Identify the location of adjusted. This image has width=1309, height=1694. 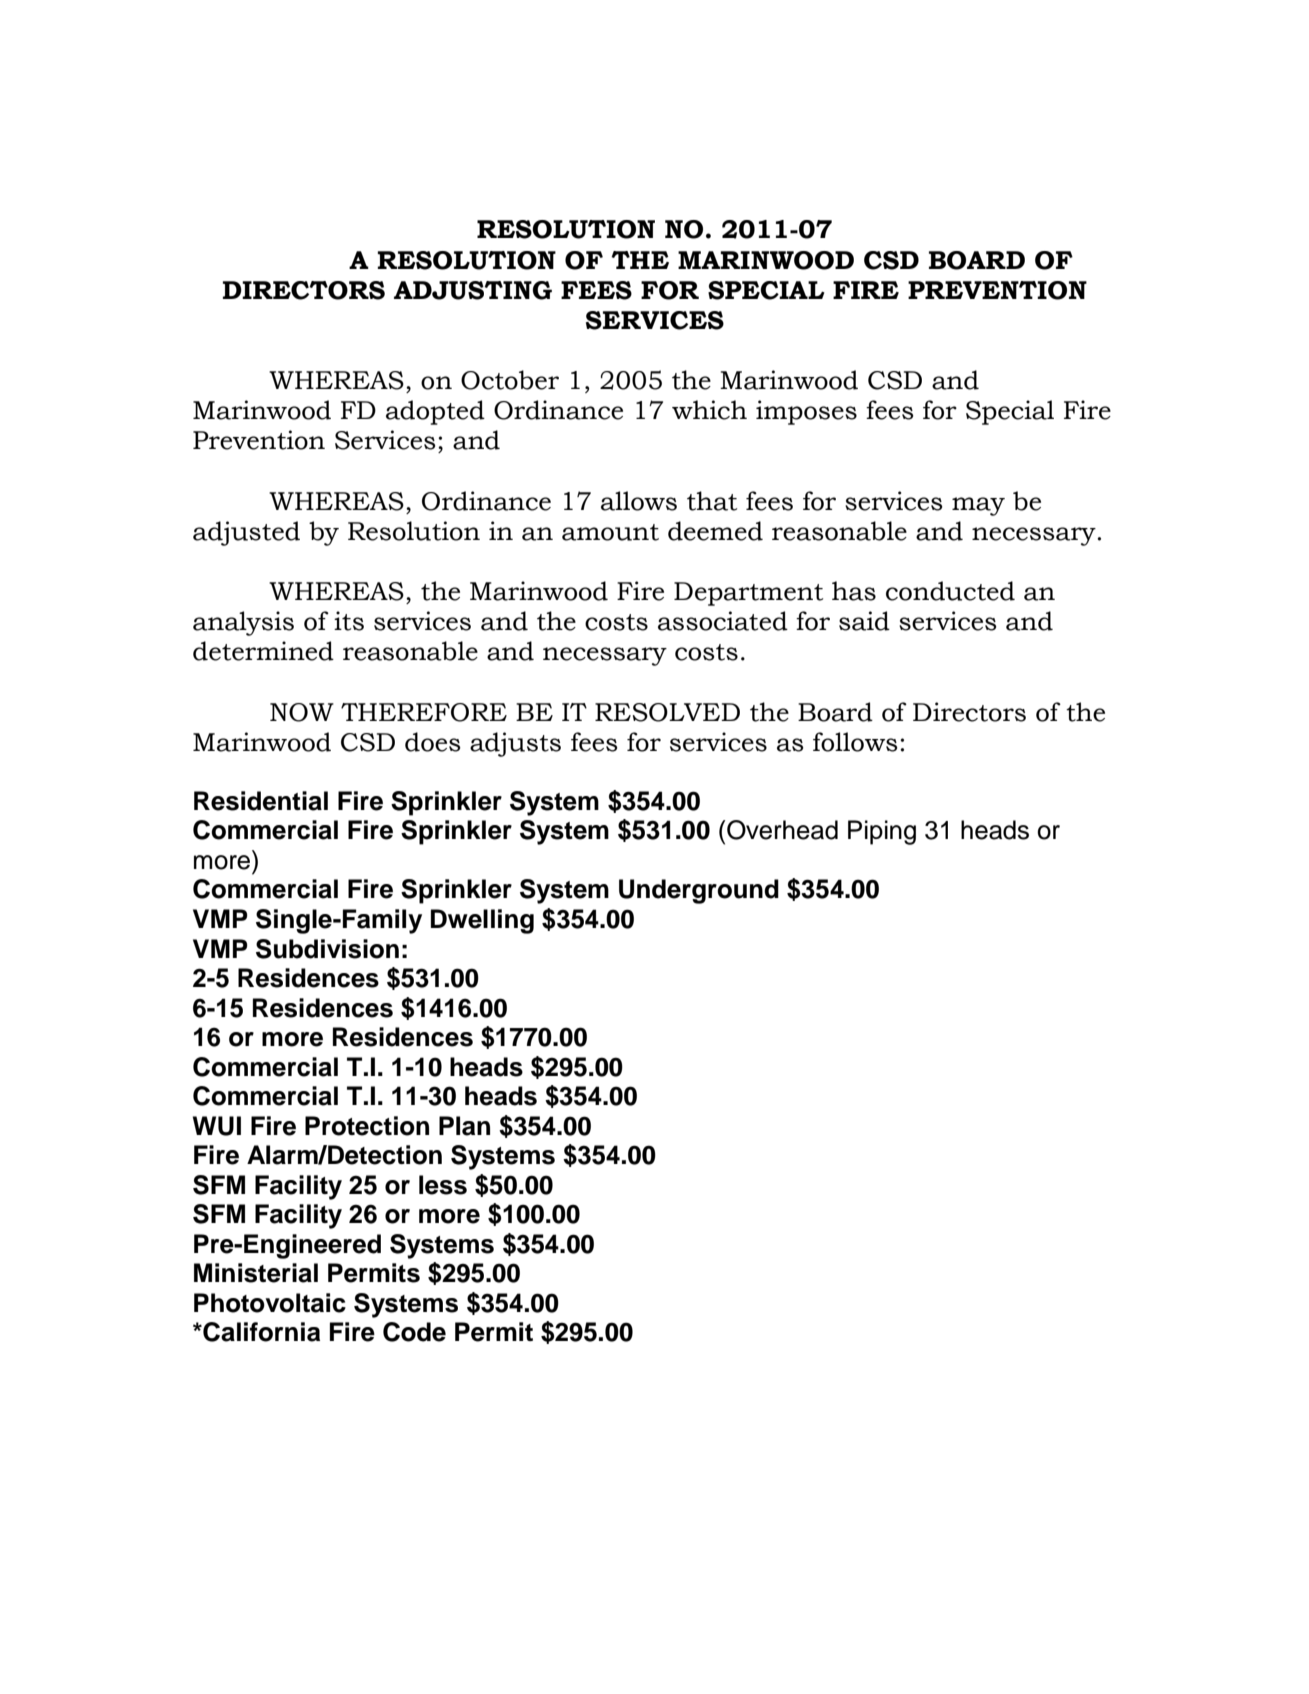
(246, 533).
